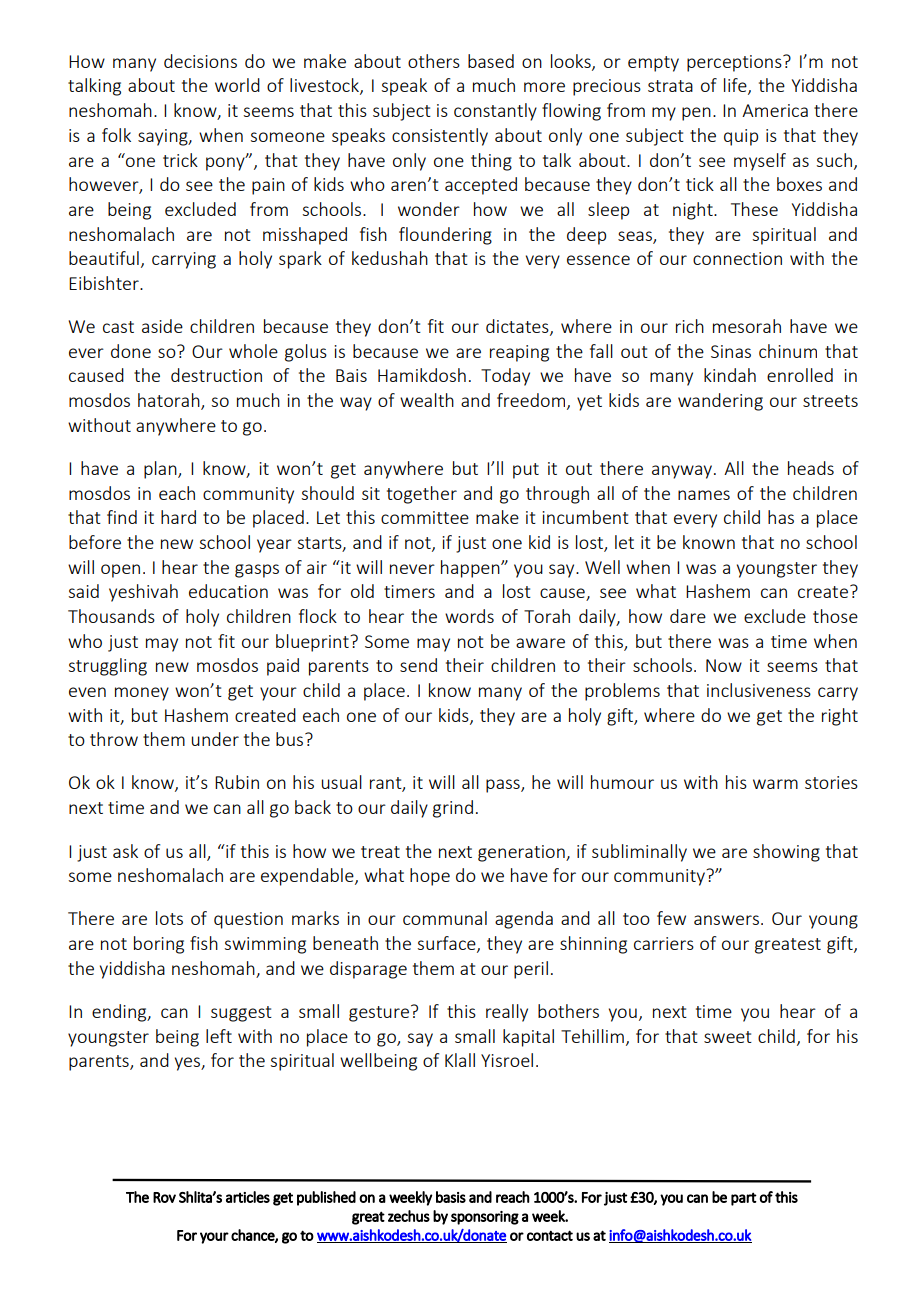 Image resolution: width=924 pixels, height=1308 pixels. I want to click on part, so click(744, 1199).
